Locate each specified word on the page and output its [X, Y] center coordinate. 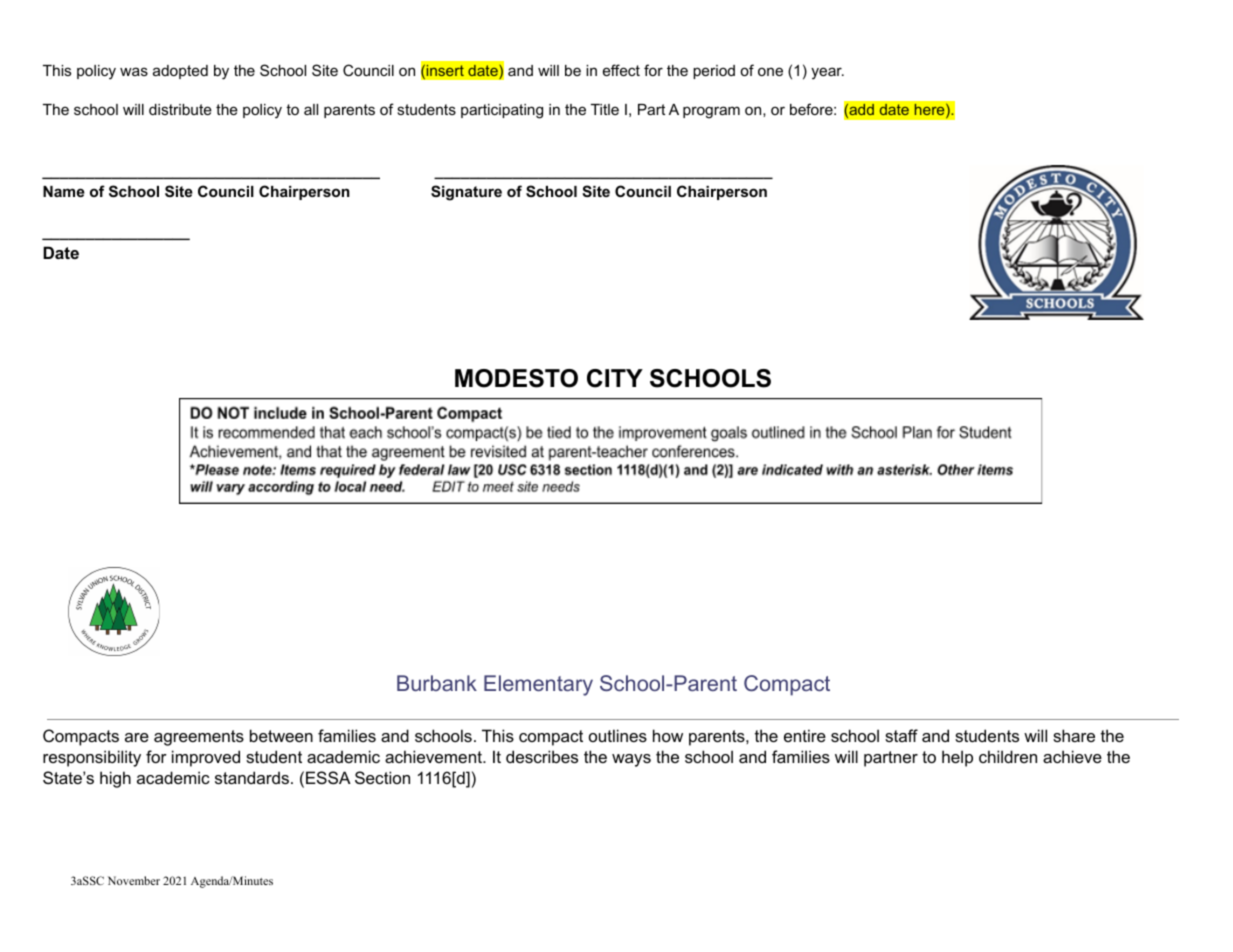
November [134, 880]
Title [605, 109]
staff [901, 735]
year [827, 73]
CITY [615, 378]
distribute [180, 109]
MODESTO [516, 378]
